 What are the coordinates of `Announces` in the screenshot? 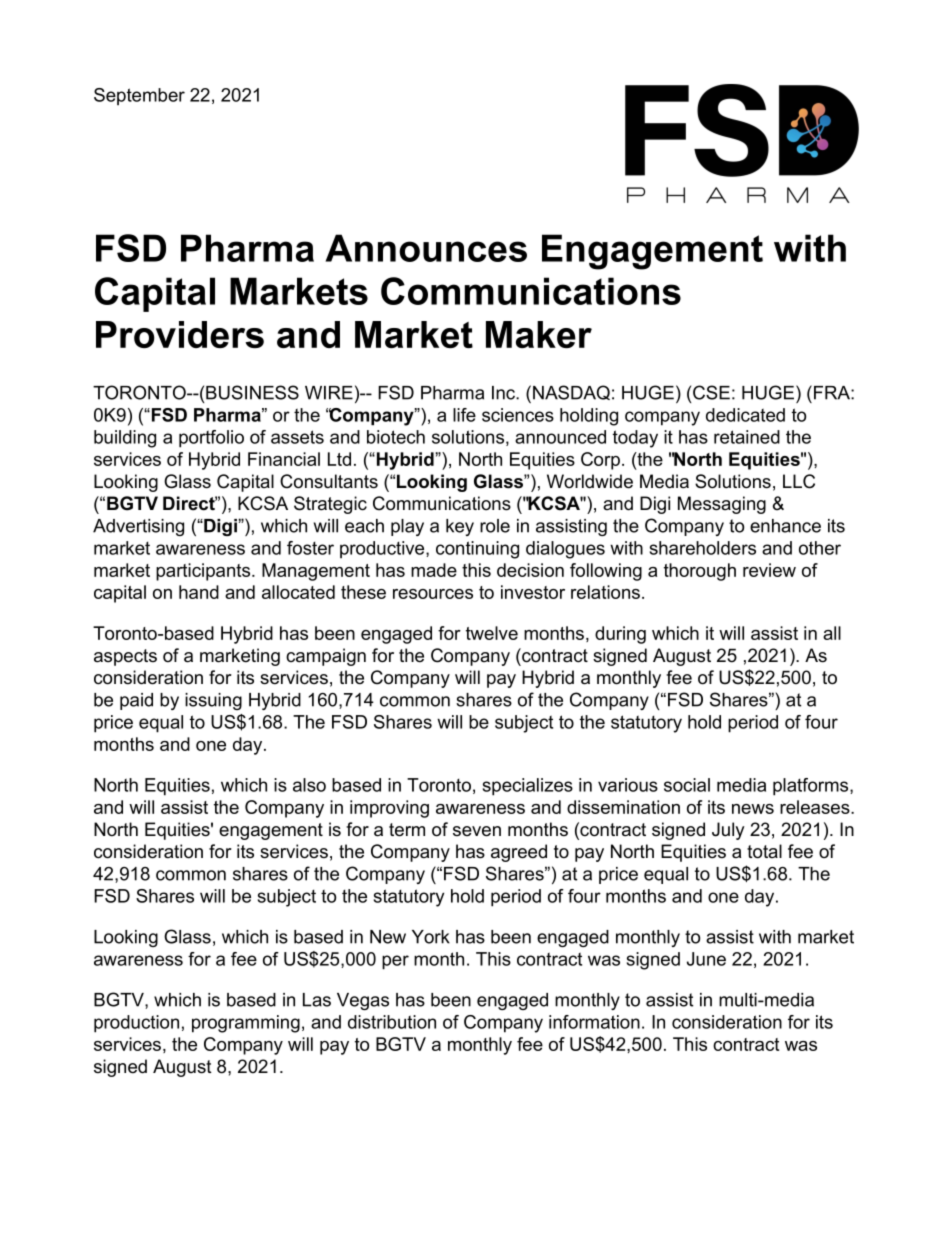 It's located at (426, 248).
